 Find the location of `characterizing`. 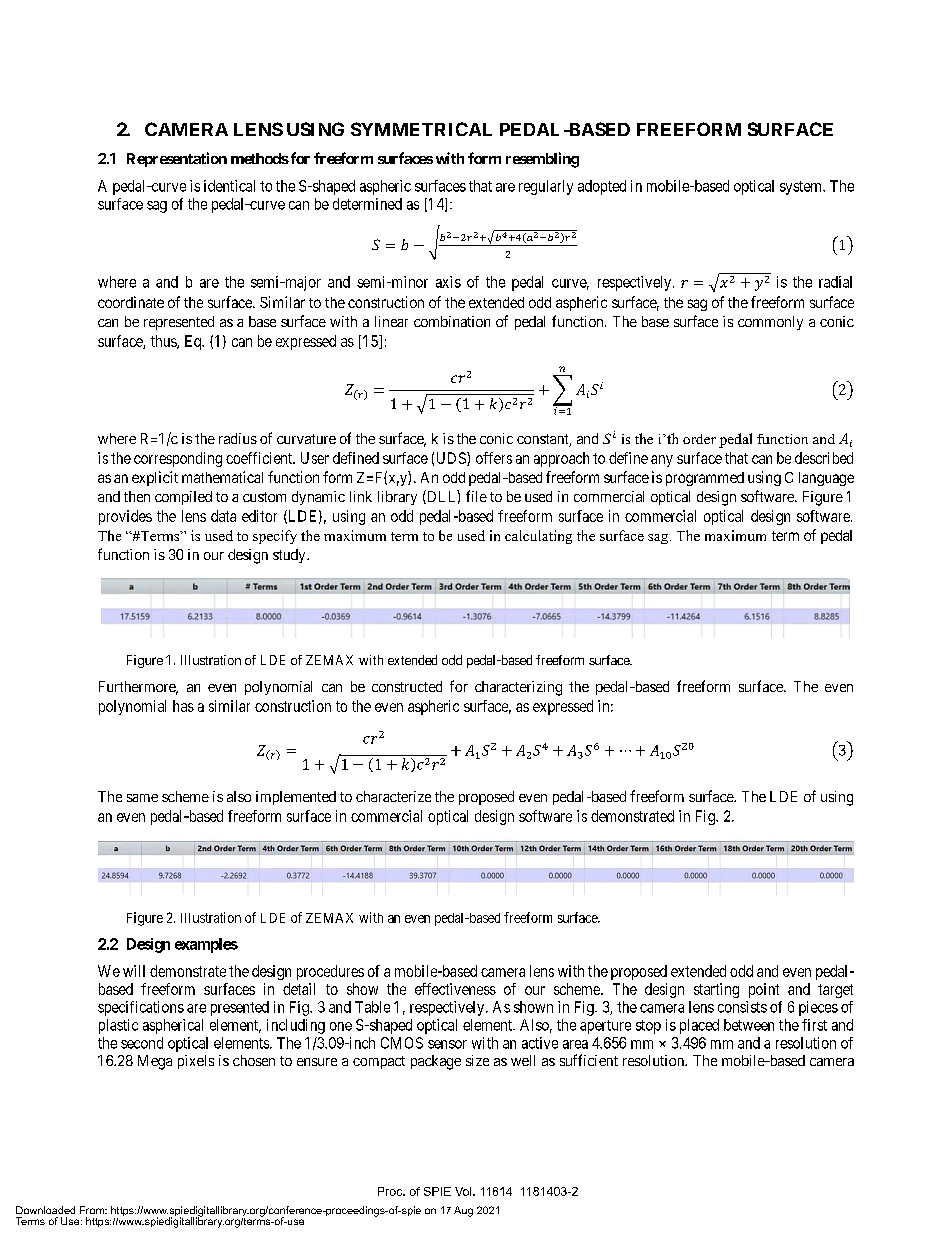

characterizing is located at coordinates (518, 688).
